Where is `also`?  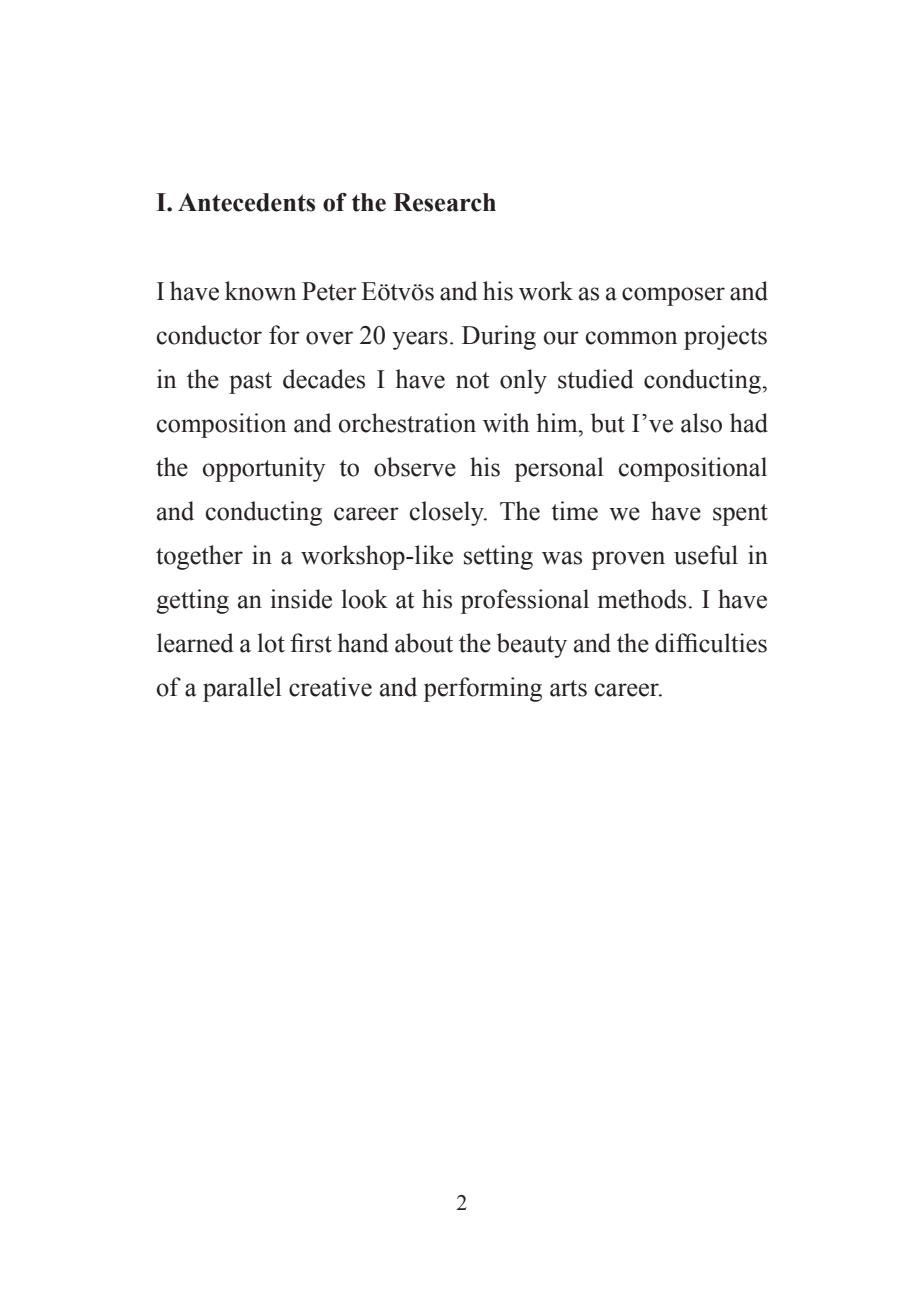
also is located at coordinates (701, 423).
